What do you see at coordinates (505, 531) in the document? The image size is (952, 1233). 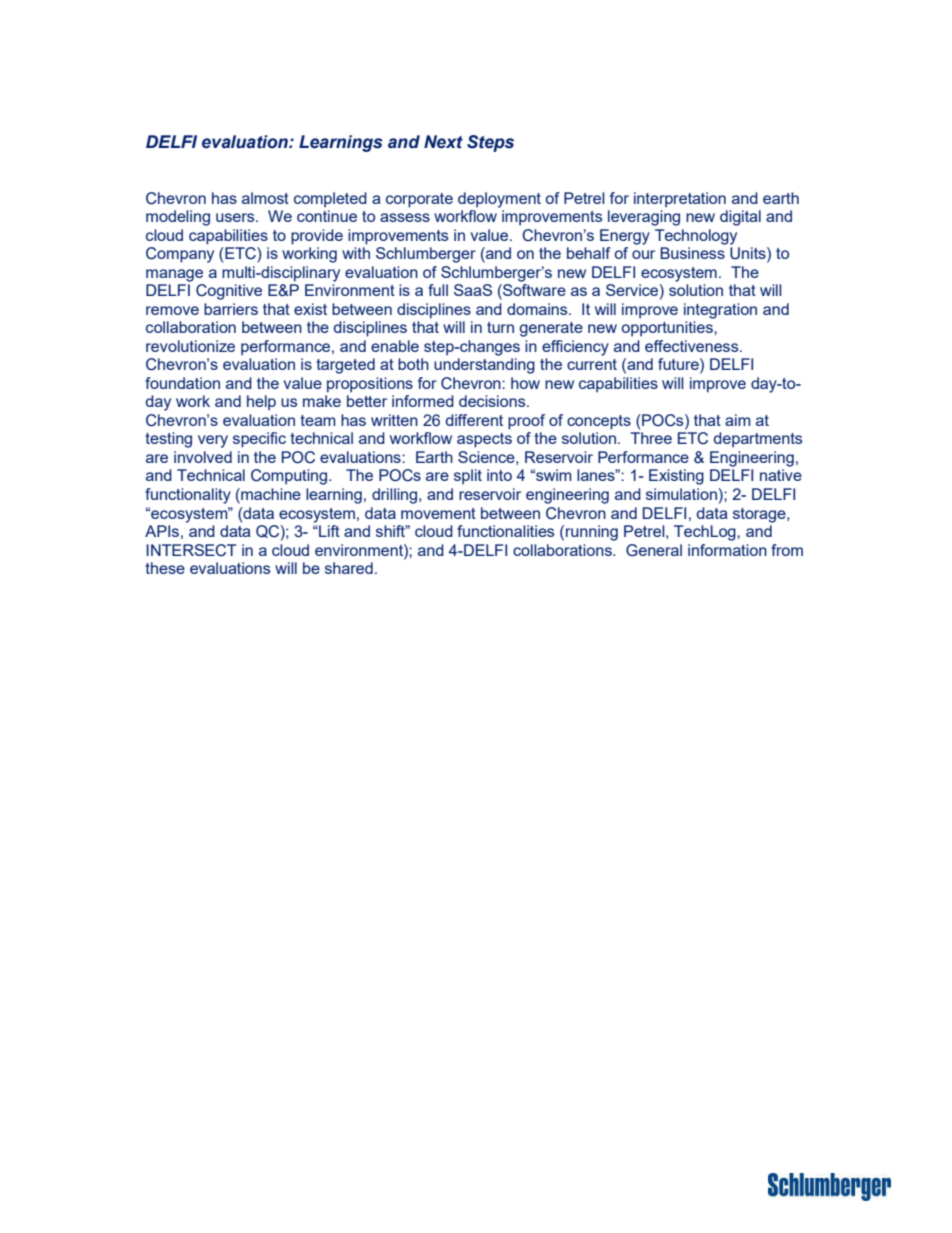 I see `functionalities` at bounding box center [505, 531].
